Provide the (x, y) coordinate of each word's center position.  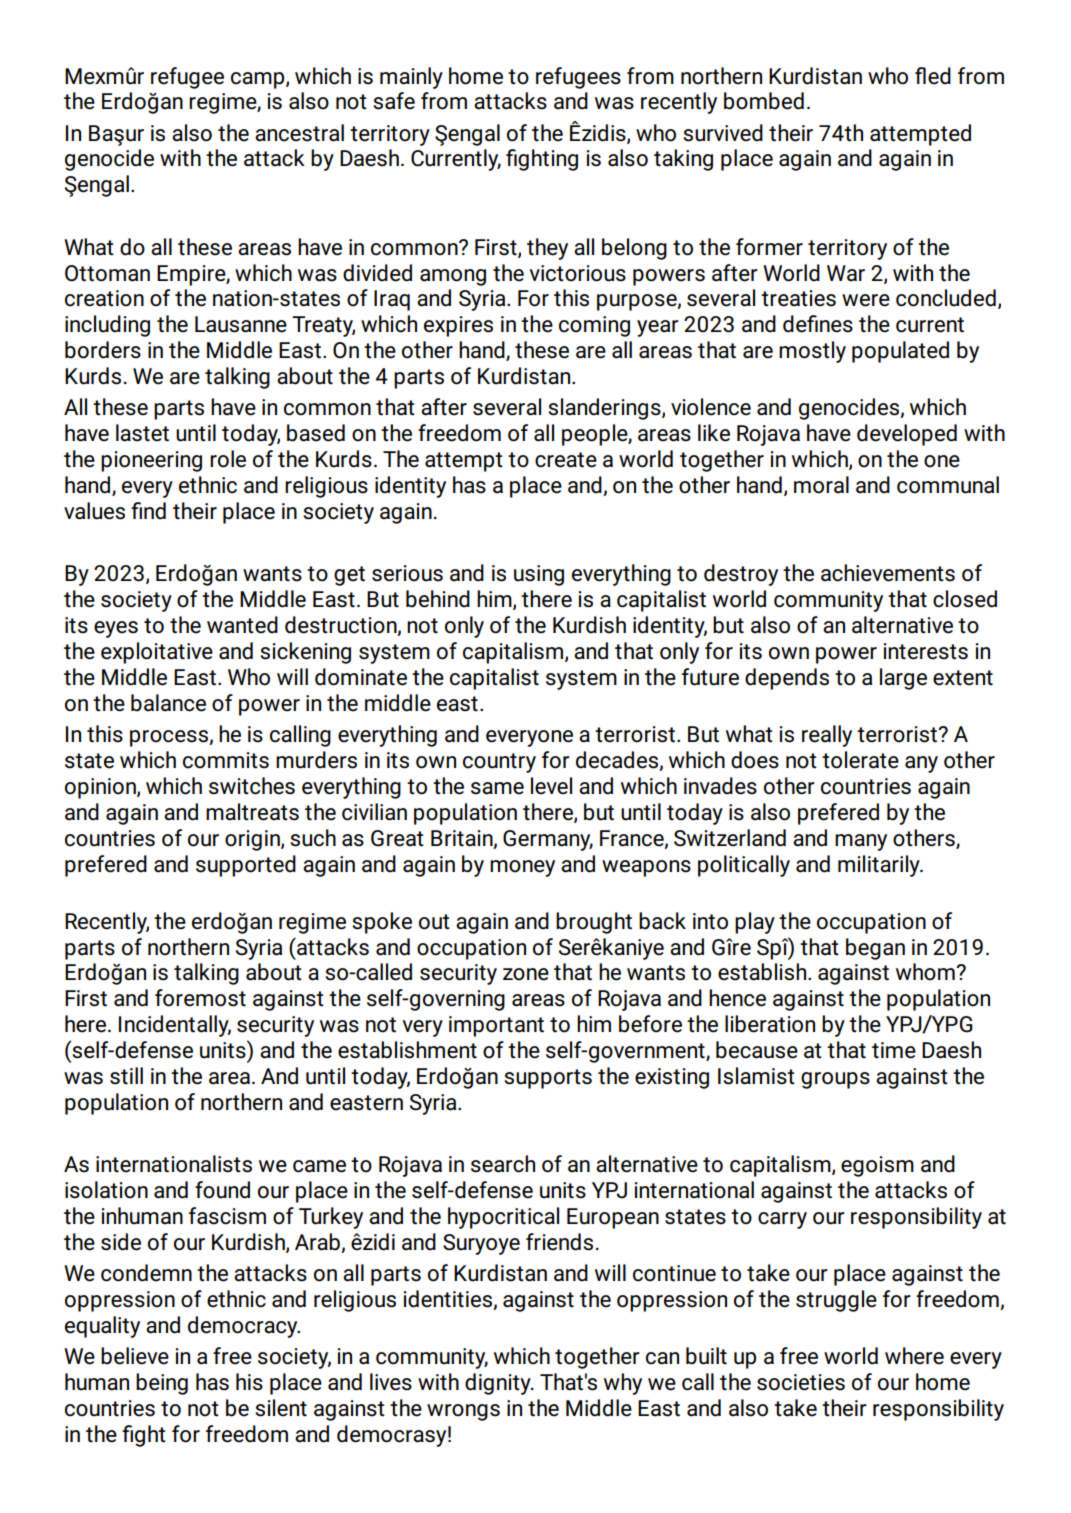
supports (548, 1079)
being (162, 1384)
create (566, 460)
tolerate (860, 760)
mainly (411, 78)
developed (907, 435)
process (170, 738)
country (499, 763)
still (126, 1076)
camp (259, 80)
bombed (764, 101)
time (894, 1050)
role (228, 459)
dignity (499, 1384)
